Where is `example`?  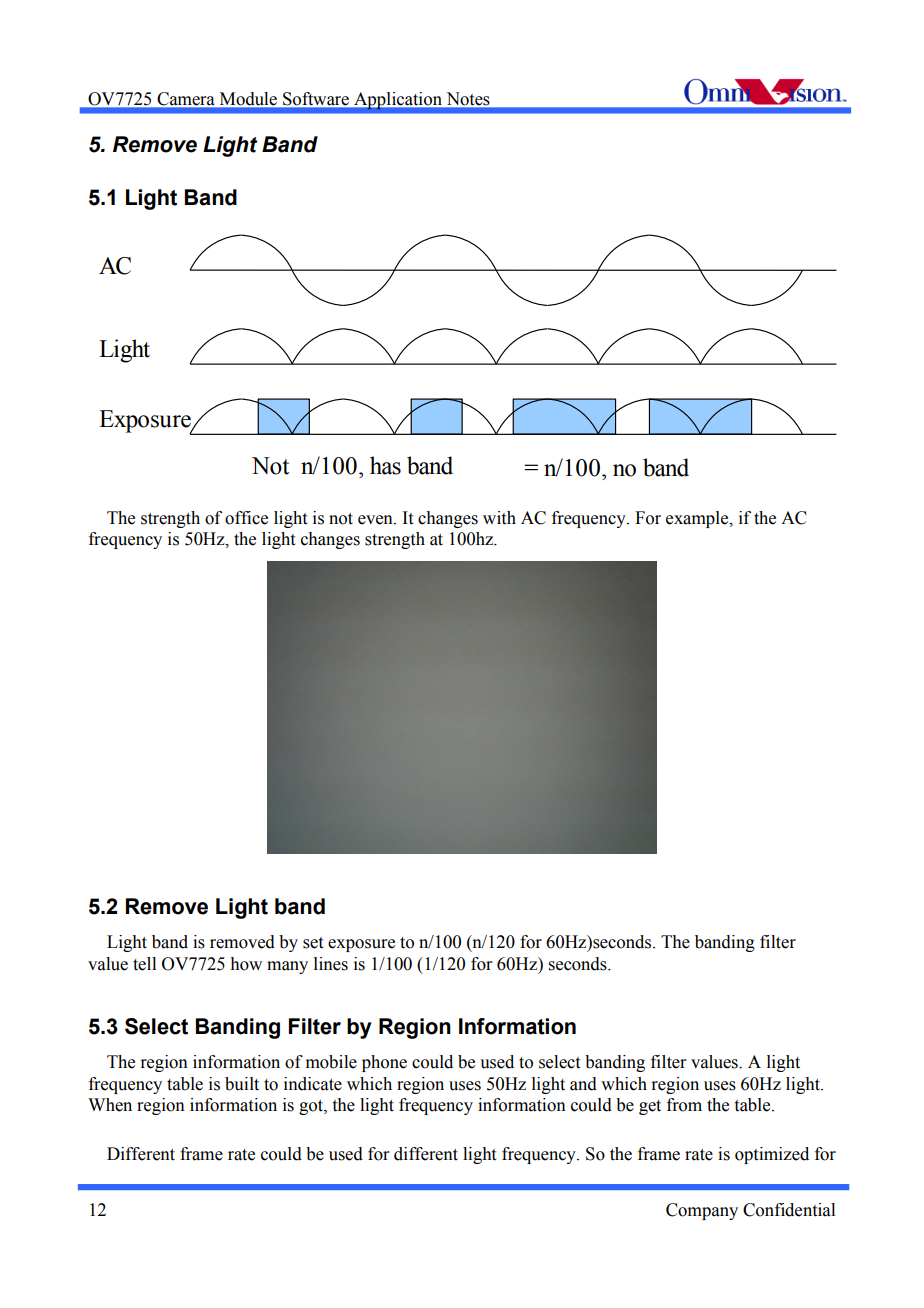
example is located at coordinates (698, 519).
